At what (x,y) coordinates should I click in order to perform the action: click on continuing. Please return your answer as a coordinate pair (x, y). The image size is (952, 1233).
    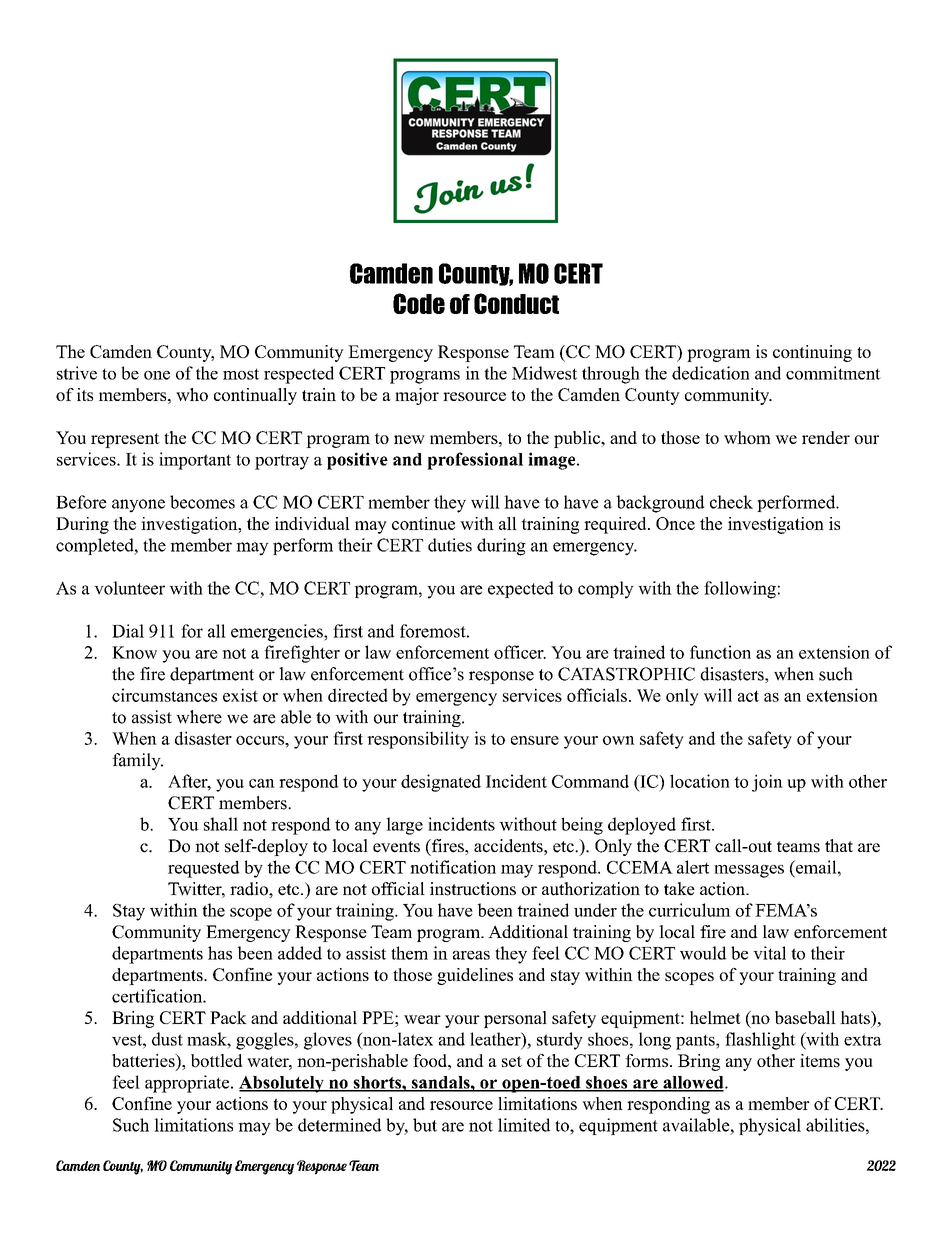
    Looking at the image, I should click on (812, 353).
